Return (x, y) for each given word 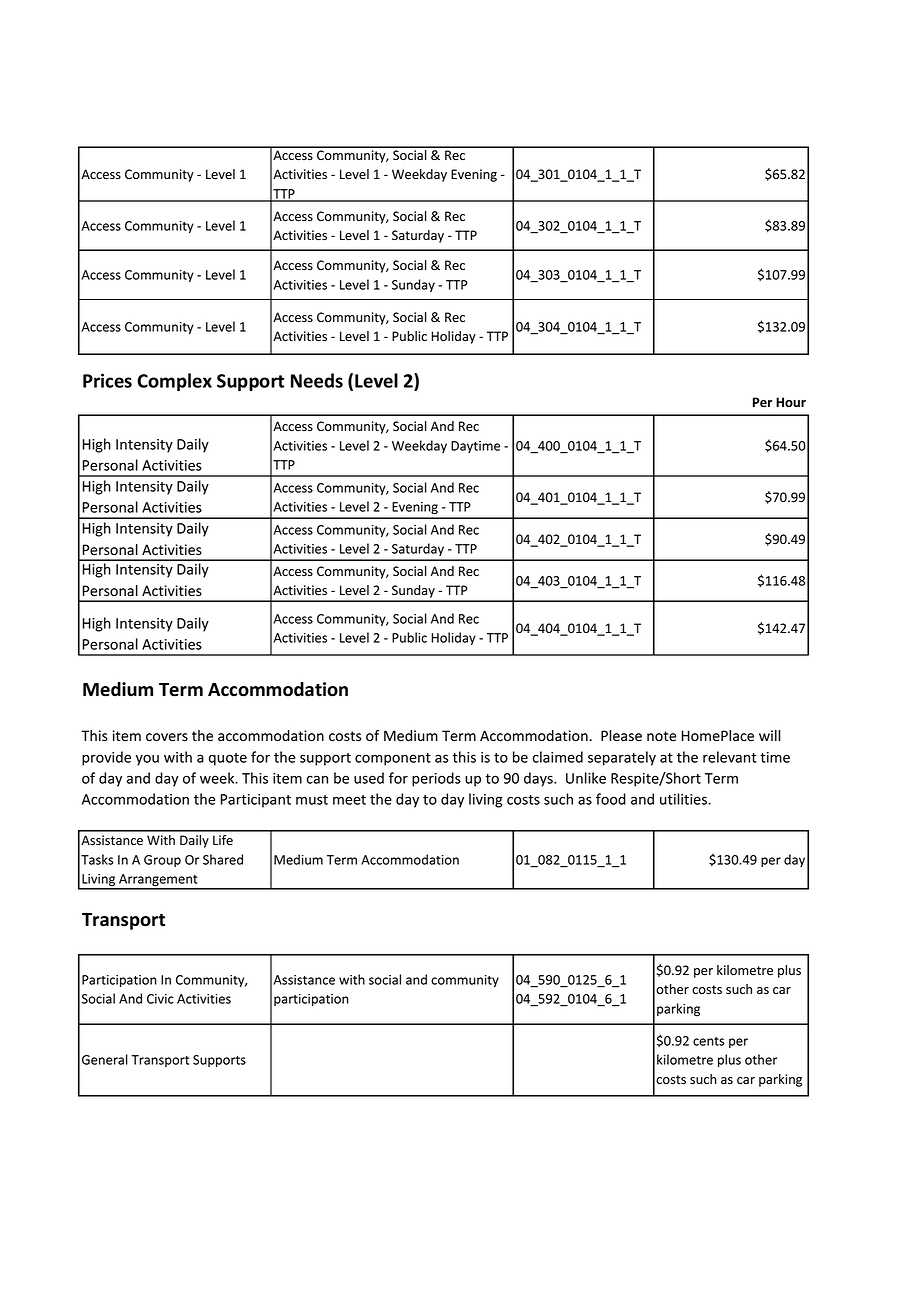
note (661, 736)
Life (223, 840)
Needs (317, 380)
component (393, 759)
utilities (684, 799)
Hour (791, 402)
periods (436, 779)
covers (167, 737)
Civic (160, 999)
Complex (174, 382)
